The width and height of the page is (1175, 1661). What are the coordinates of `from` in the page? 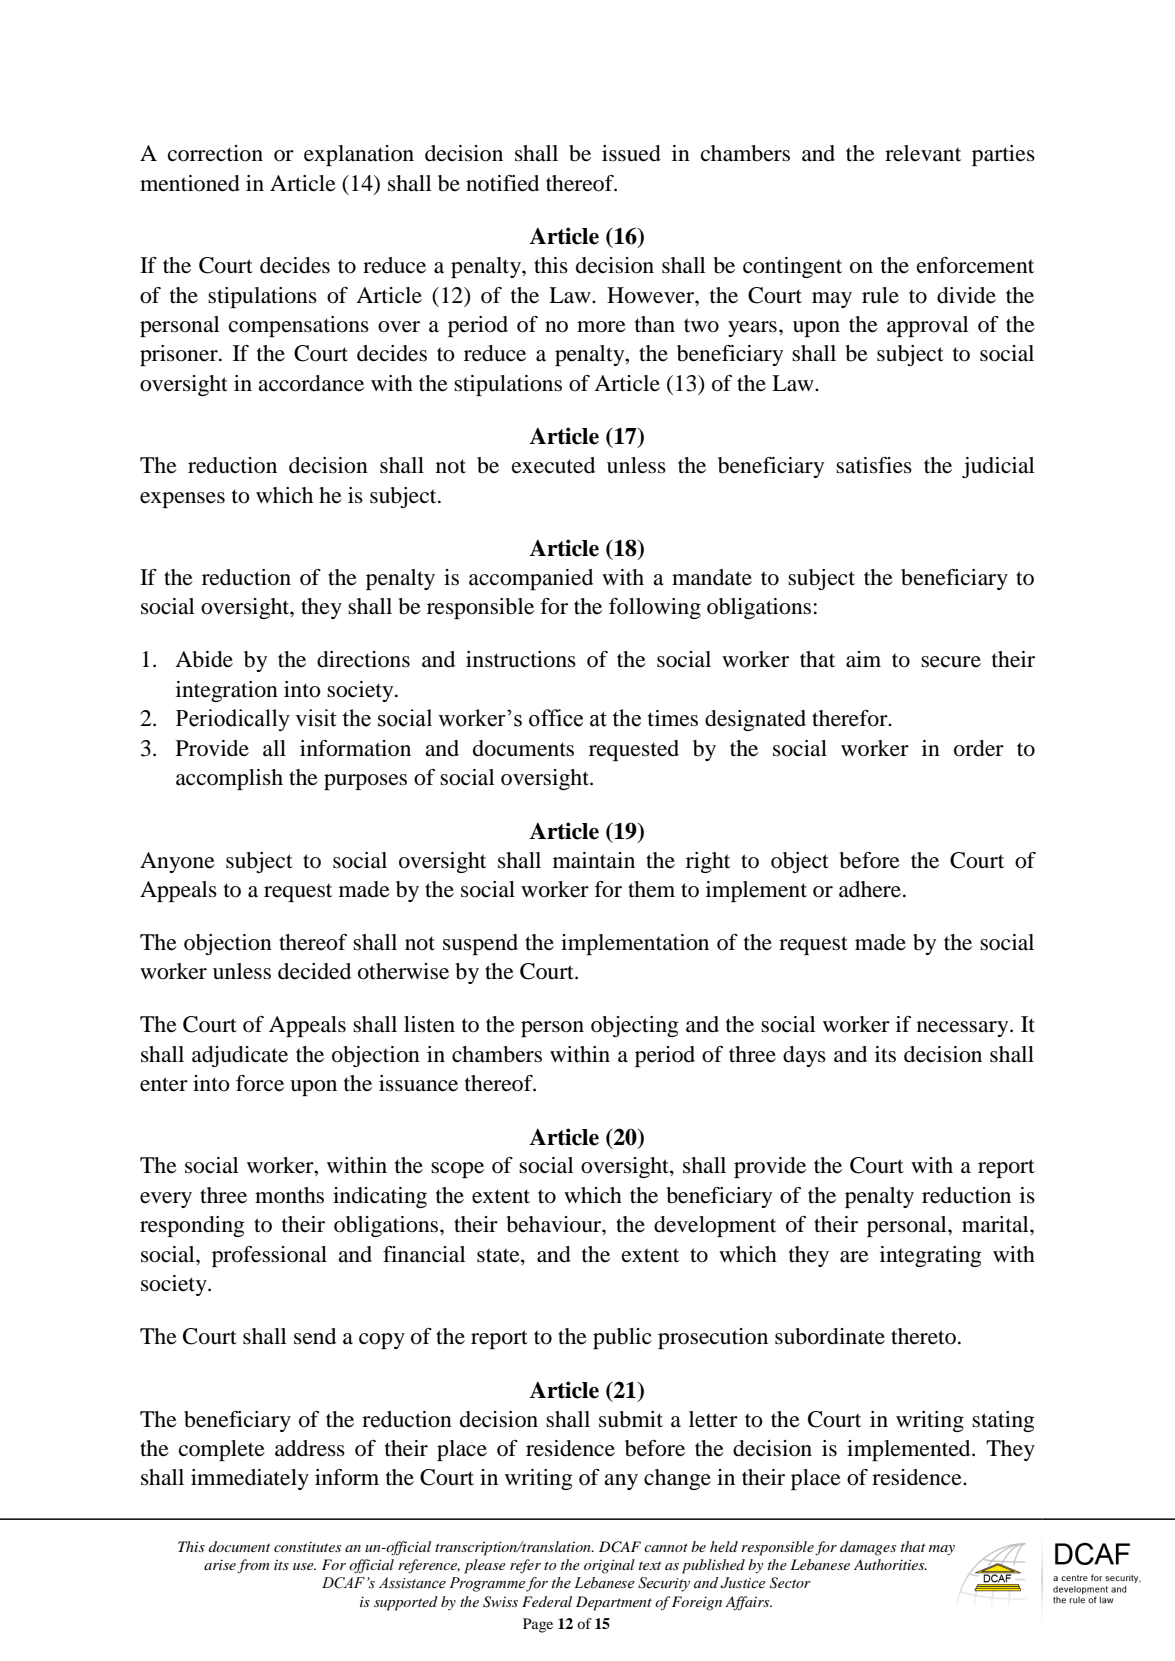 It's located at (253, 1566).
